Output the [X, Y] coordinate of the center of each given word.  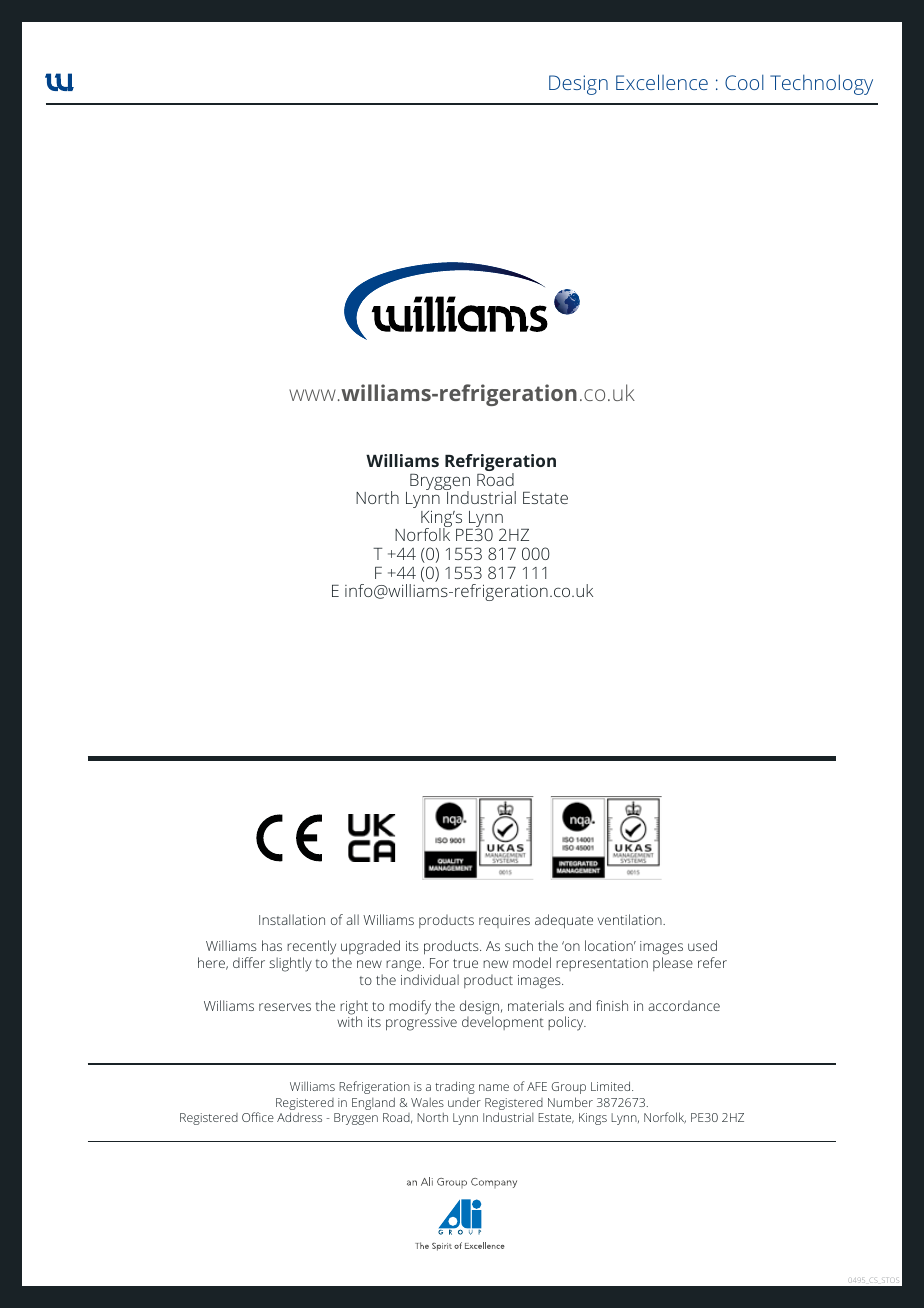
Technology [821, 84]
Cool [744, 82]
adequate [564, 921]
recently [311, 947]
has [272, 945]
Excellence [662, 82]
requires [504, 921]
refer [712, 962]
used [702, 945]
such [519, 945]
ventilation [631, 919]
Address [299, 1117]
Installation [292, 919]
